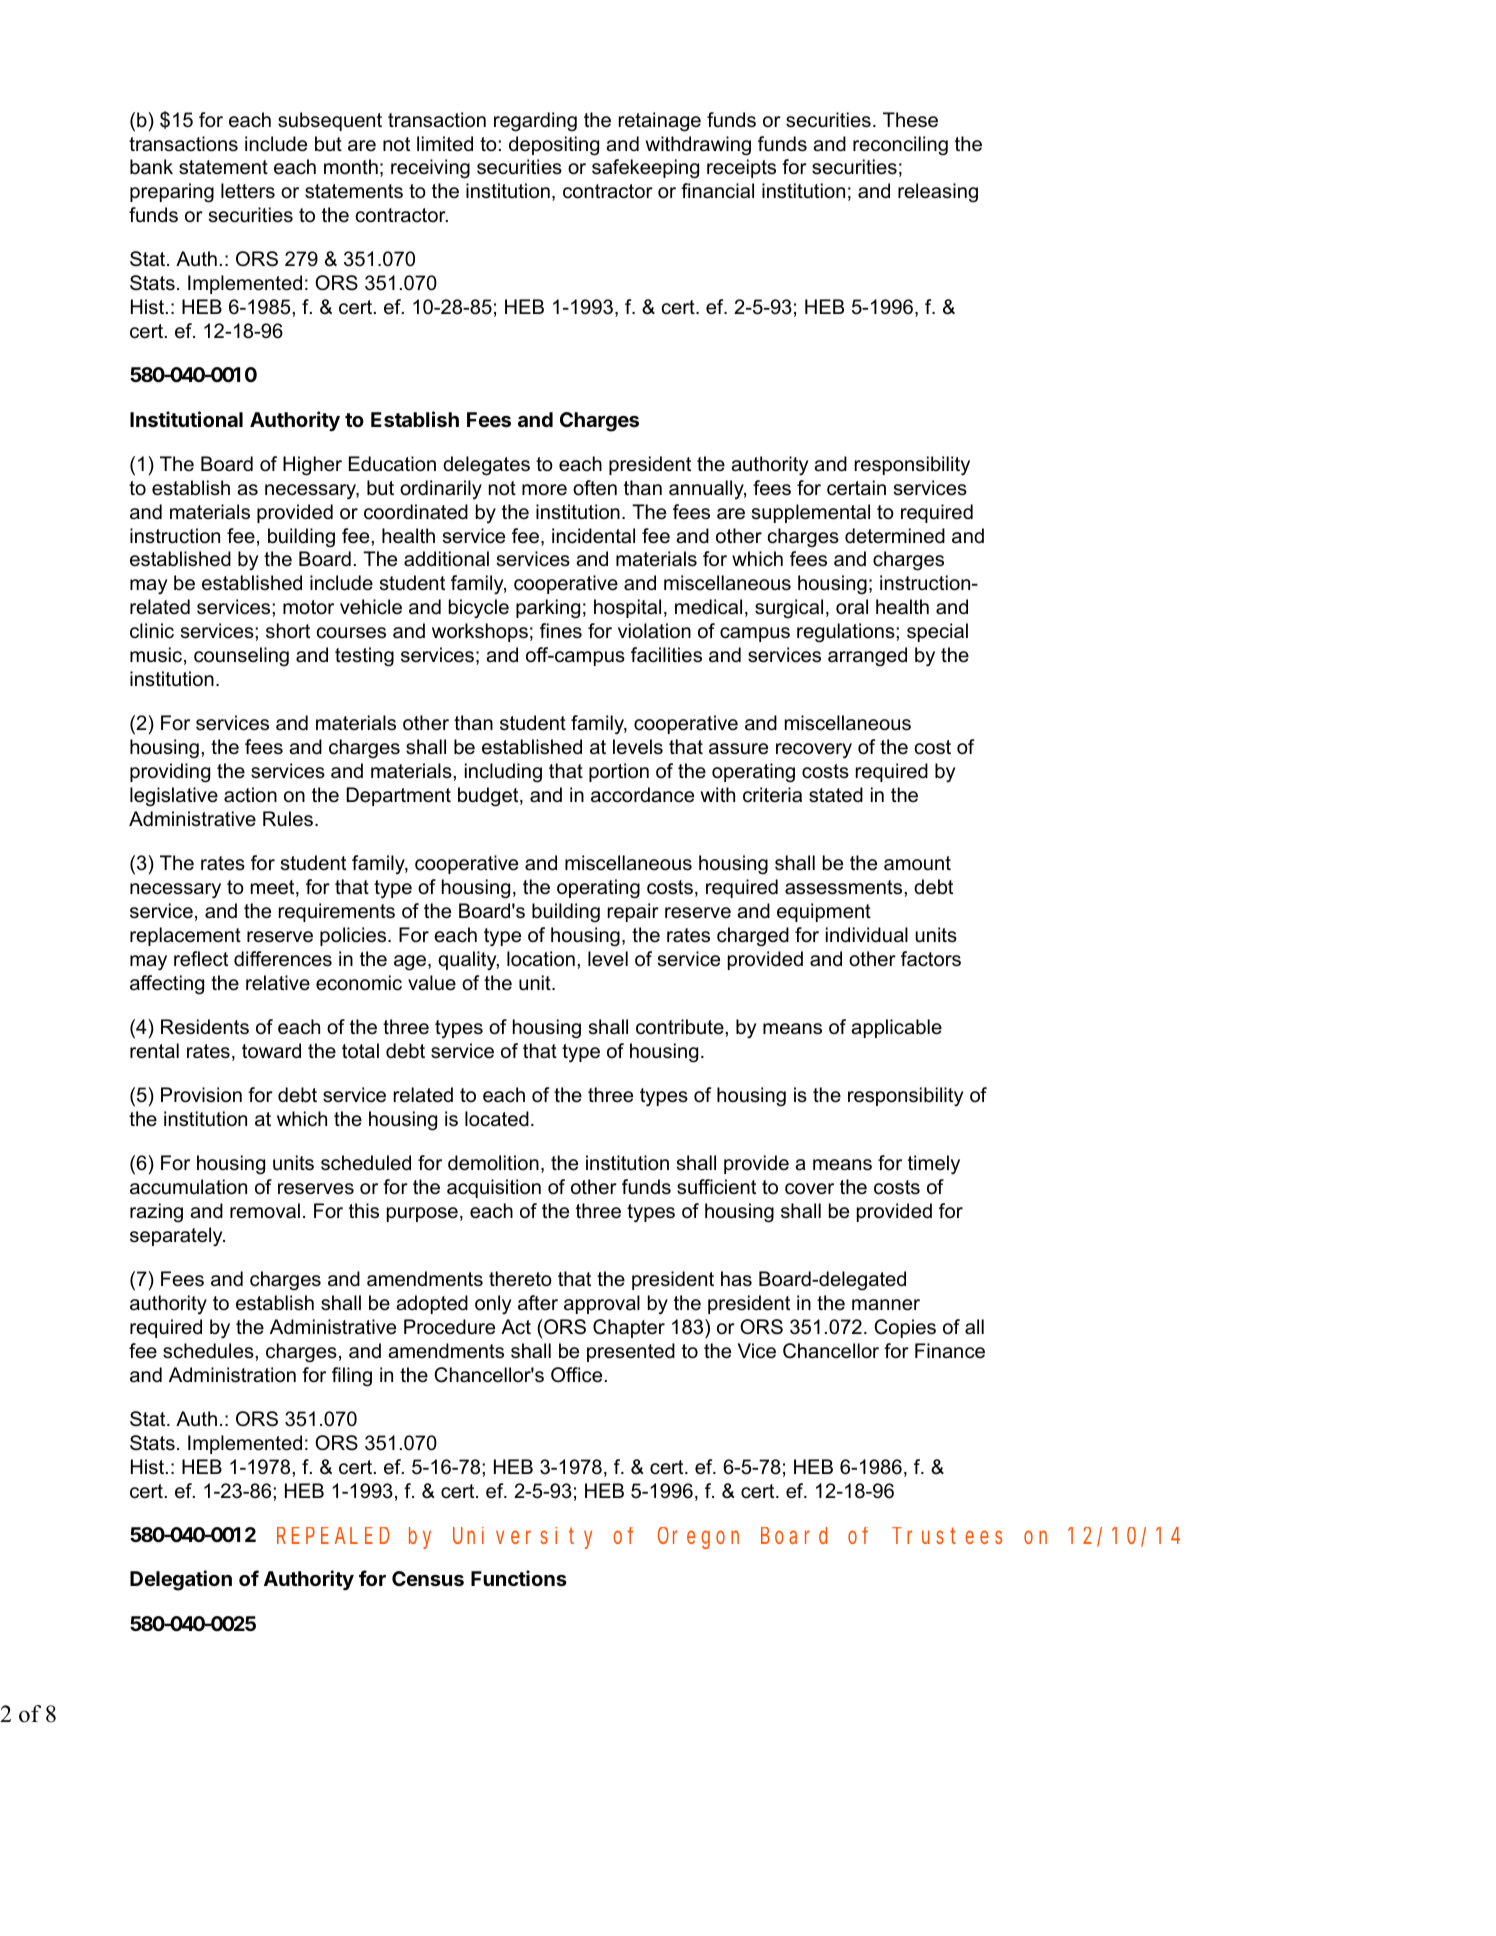  I want to click on Delegation, so click(181, 1580).
